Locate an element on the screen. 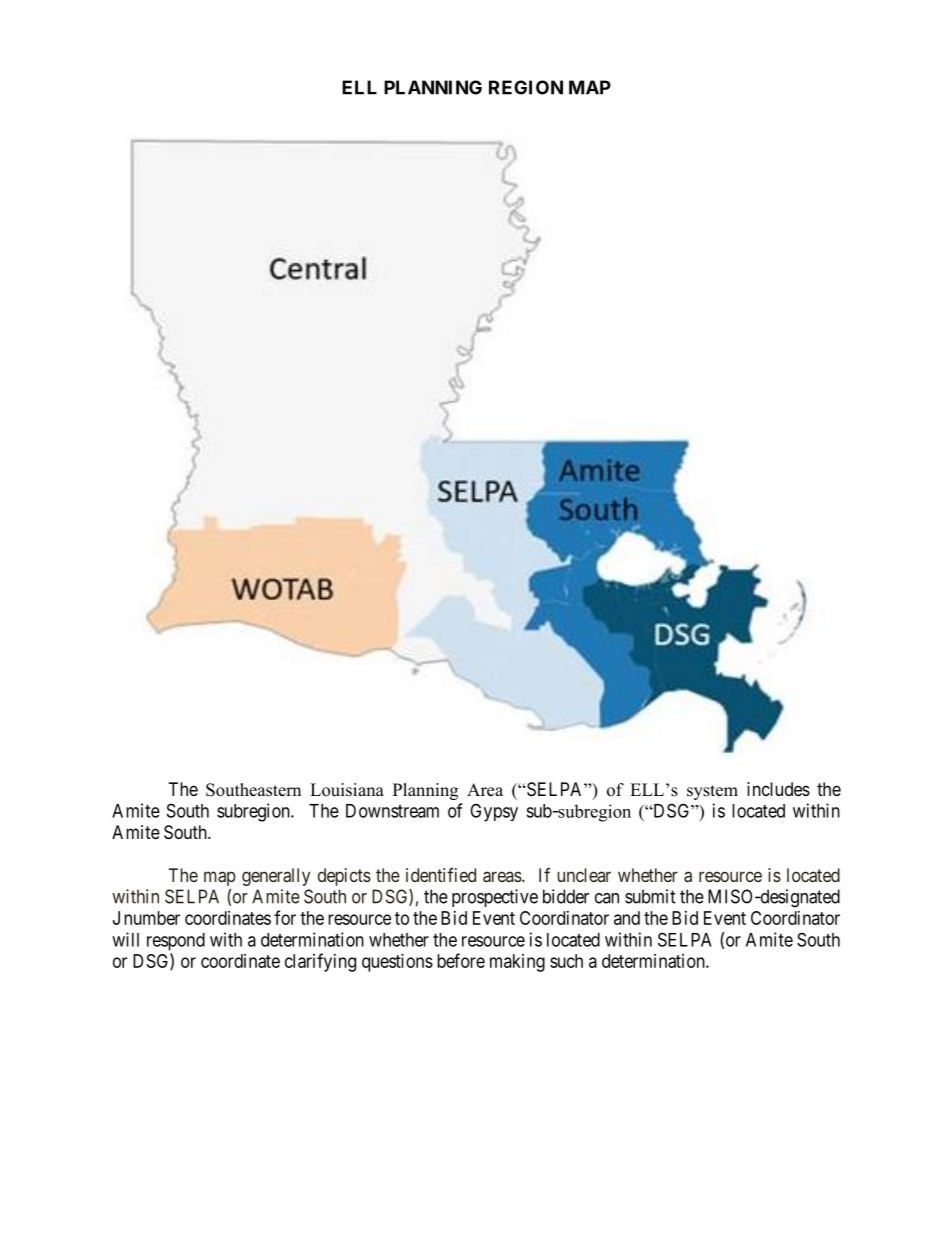 This screenshot has width=952, height=1233. identified is located at coordinates (441, 875).
